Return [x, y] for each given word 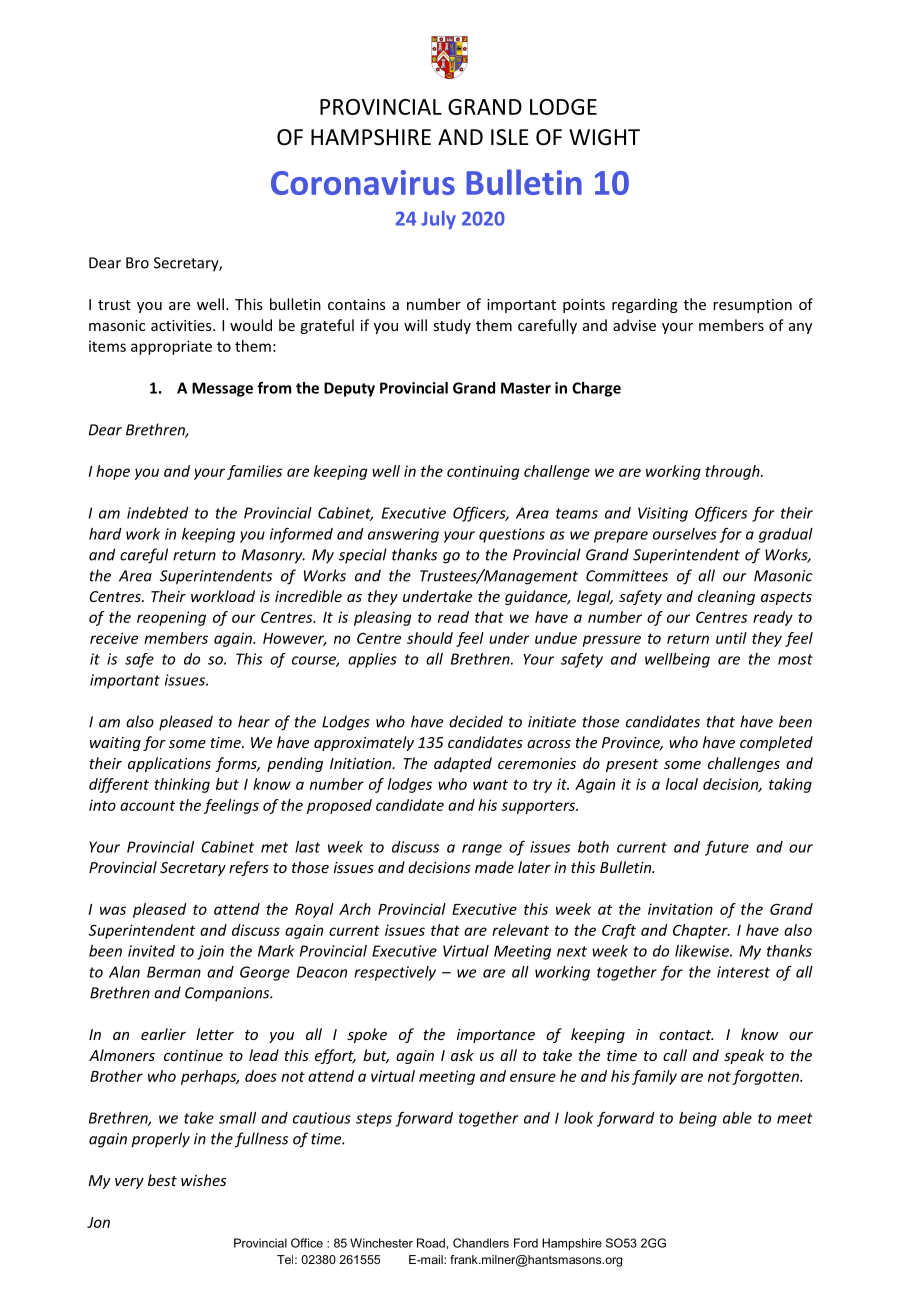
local [682, 784]
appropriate [171, 347]
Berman [174, 972]
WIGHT [604, 137]
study [452, 326]
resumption [752, 306]
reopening [171, 618]
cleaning [726, 597]
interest [743, 972]
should [430, 638]
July [438, 220]
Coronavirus [363, 182]
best [162, 1180]
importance [496, 1036]
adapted [463, 764]
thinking [182, 785]
